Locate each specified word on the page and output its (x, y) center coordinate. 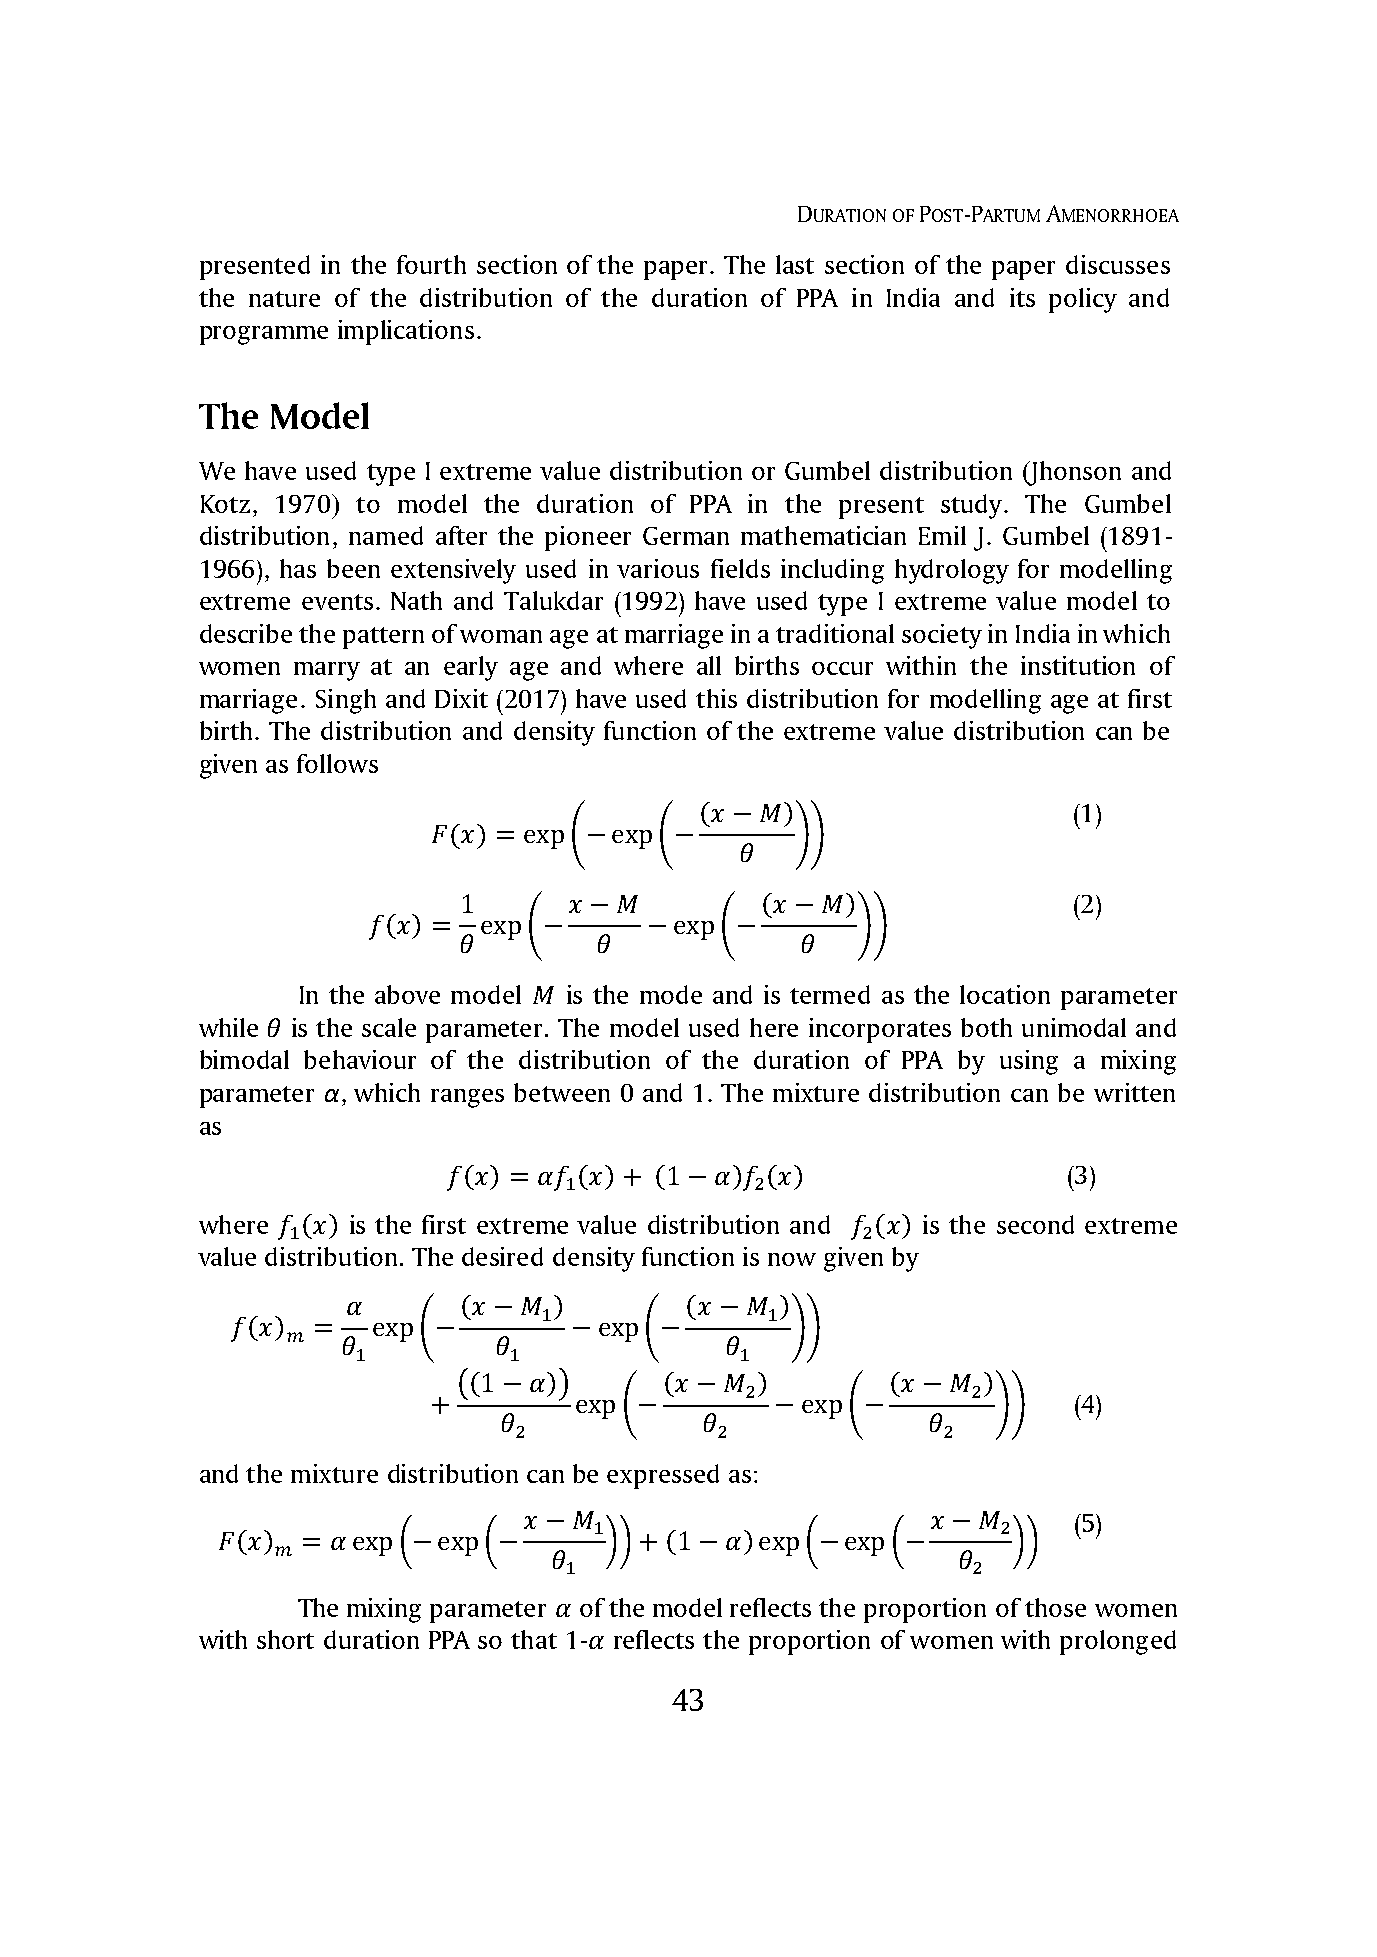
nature (284, 299)
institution (1078, 665)
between (562, 1092)
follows (337, 763)
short (285, 1639)
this (716, 698)
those (1055, 1607)
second (1035, 1224)
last (795, 264)
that (534, 1639)
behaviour (360, 1059)
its (1022, 297)
